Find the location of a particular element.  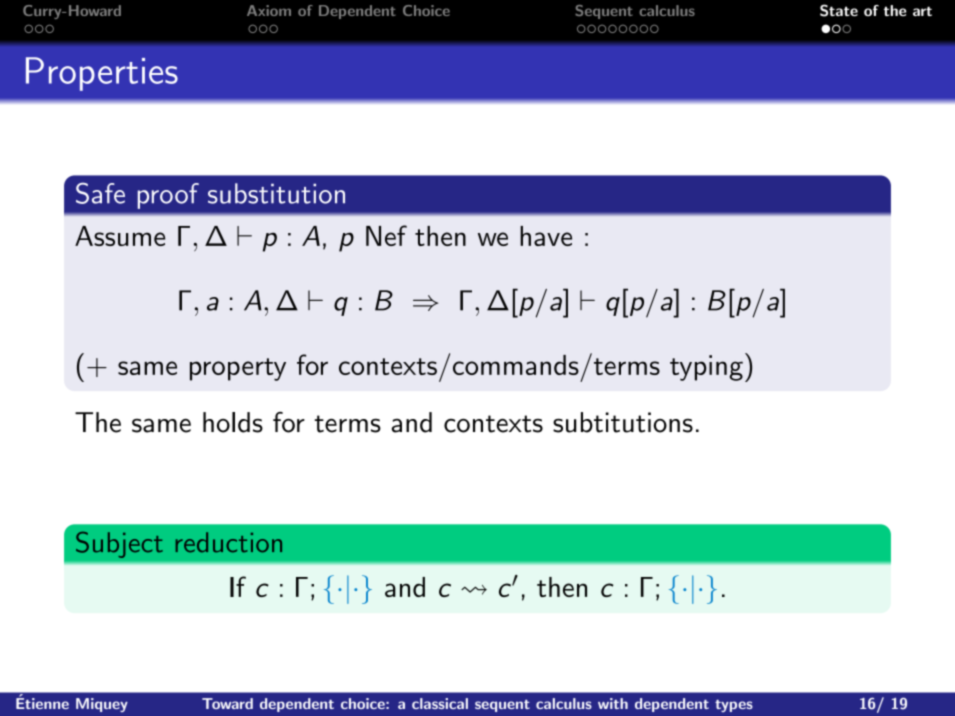

Nef is located at coordinates (386, 235).
